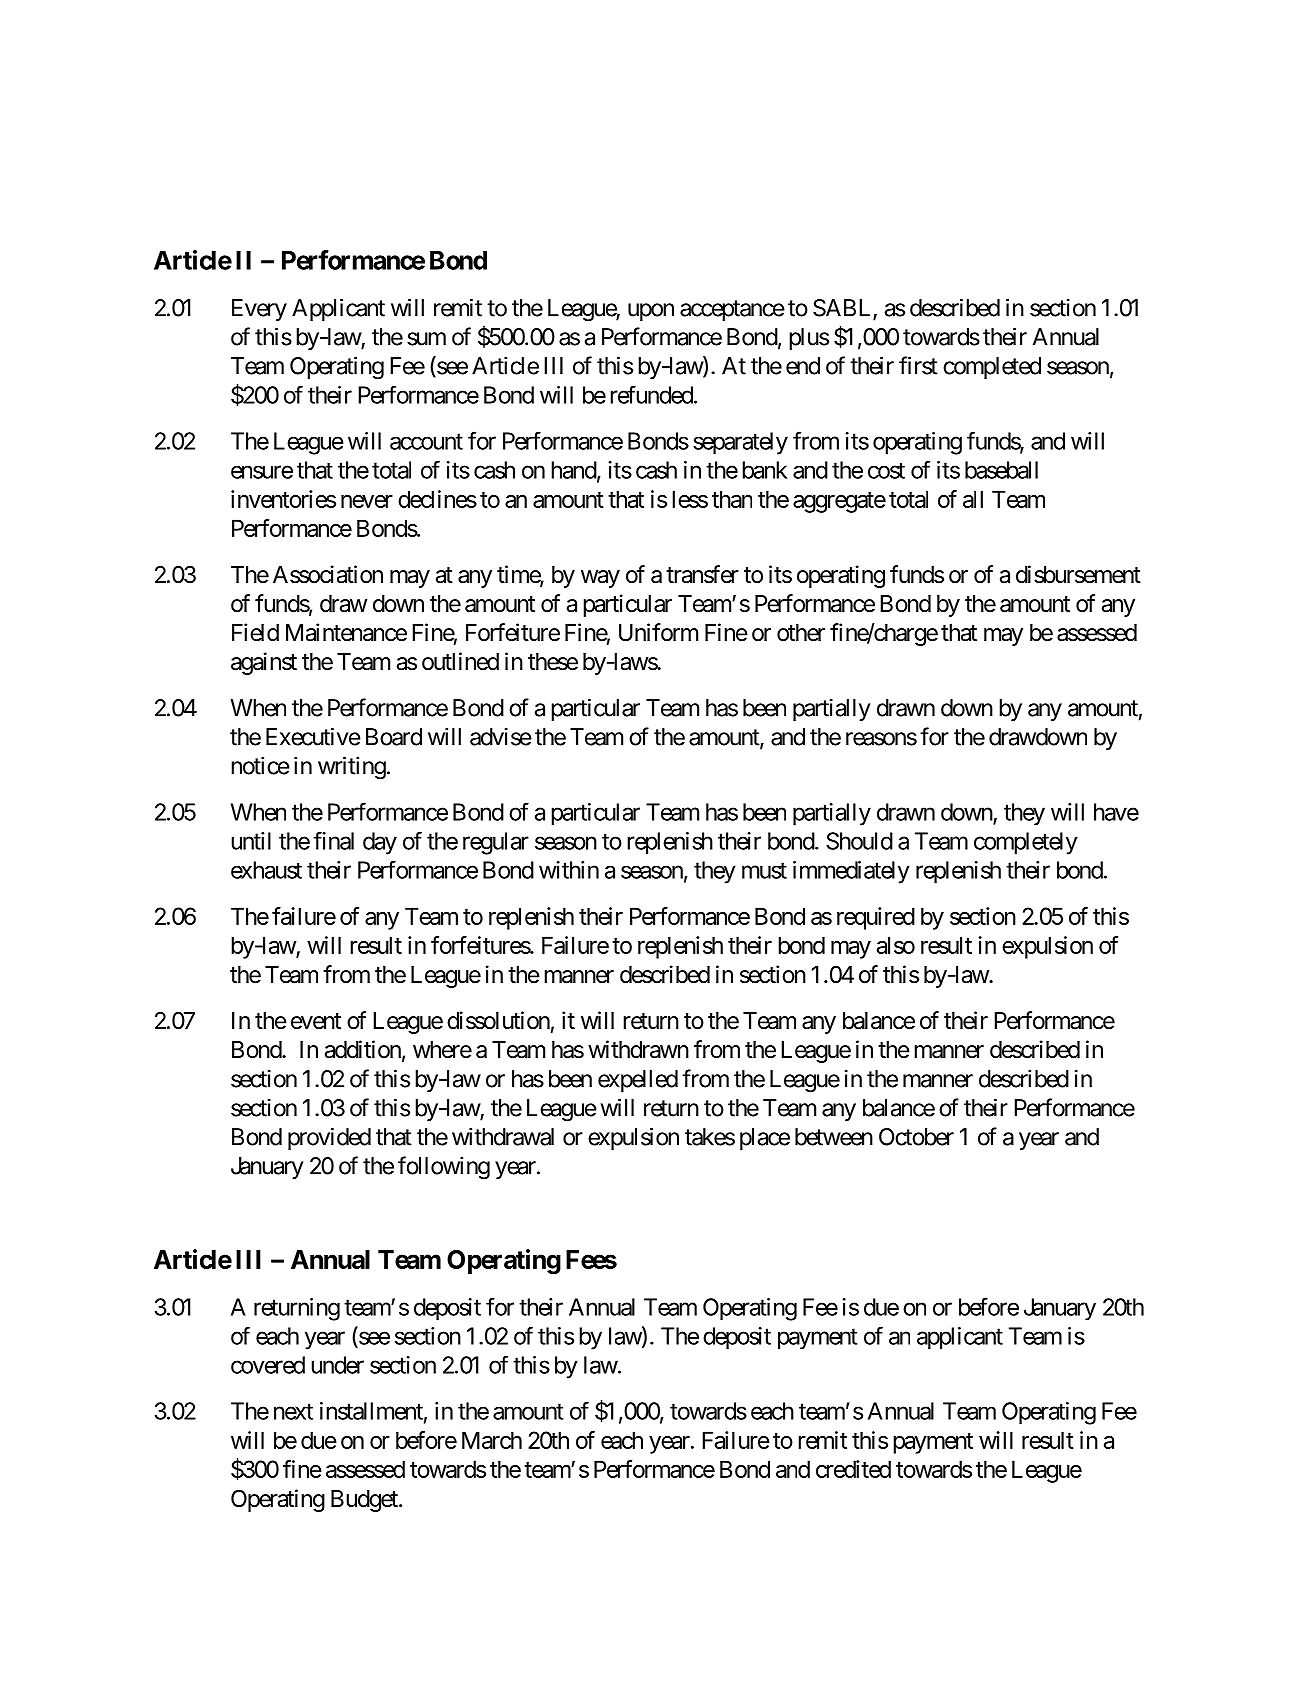 This screenshot has height=1687, width=1303. What do you see at coordinates (992, 368) in the screenshot?
I see `completed` at bounding box center [992, 368].
